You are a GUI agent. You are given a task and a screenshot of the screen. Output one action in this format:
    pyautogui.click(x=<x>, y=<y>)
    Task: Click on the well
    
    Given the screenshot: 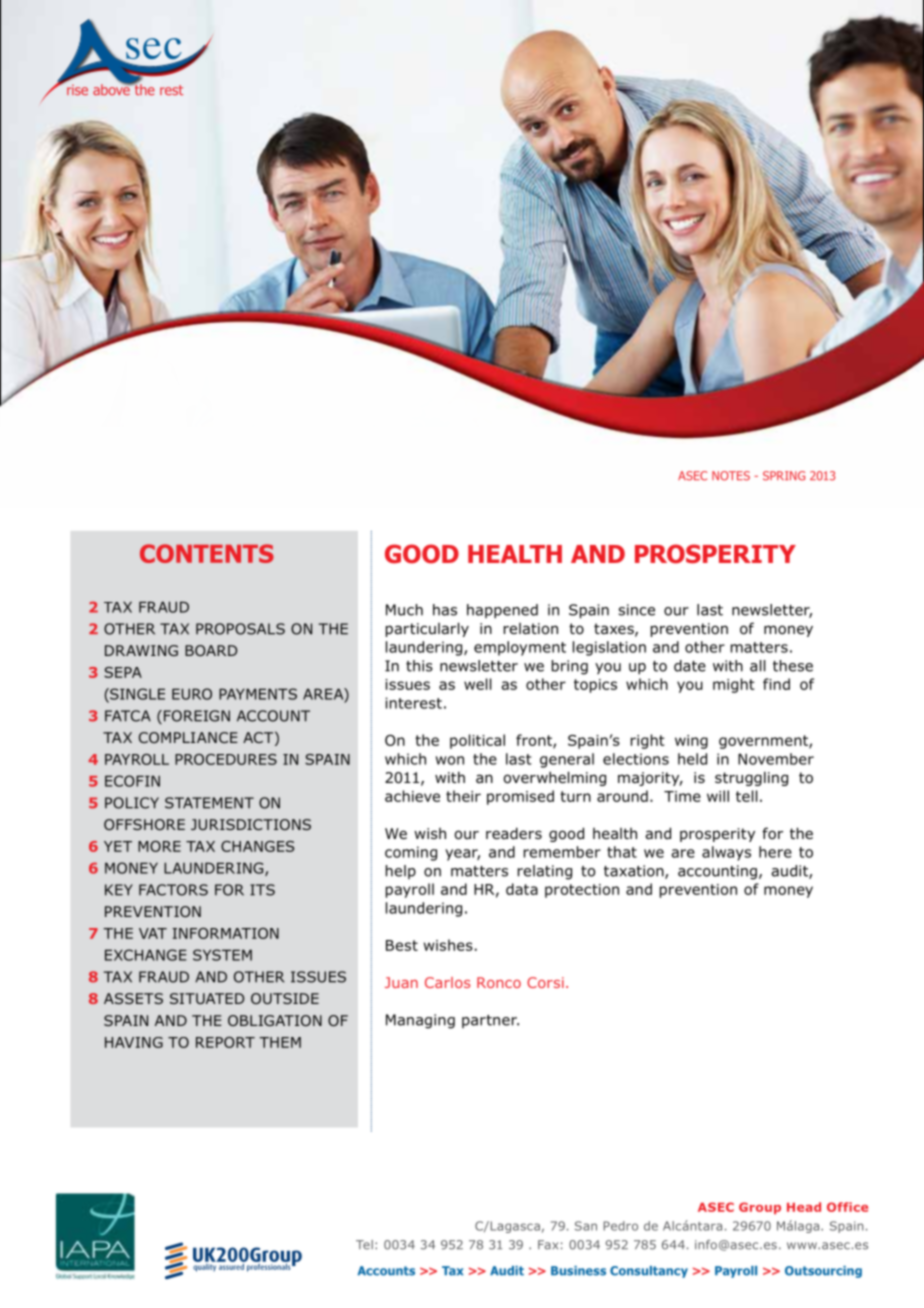 What is the action you would take?
    pyautogui.click(x=478, y=684)
